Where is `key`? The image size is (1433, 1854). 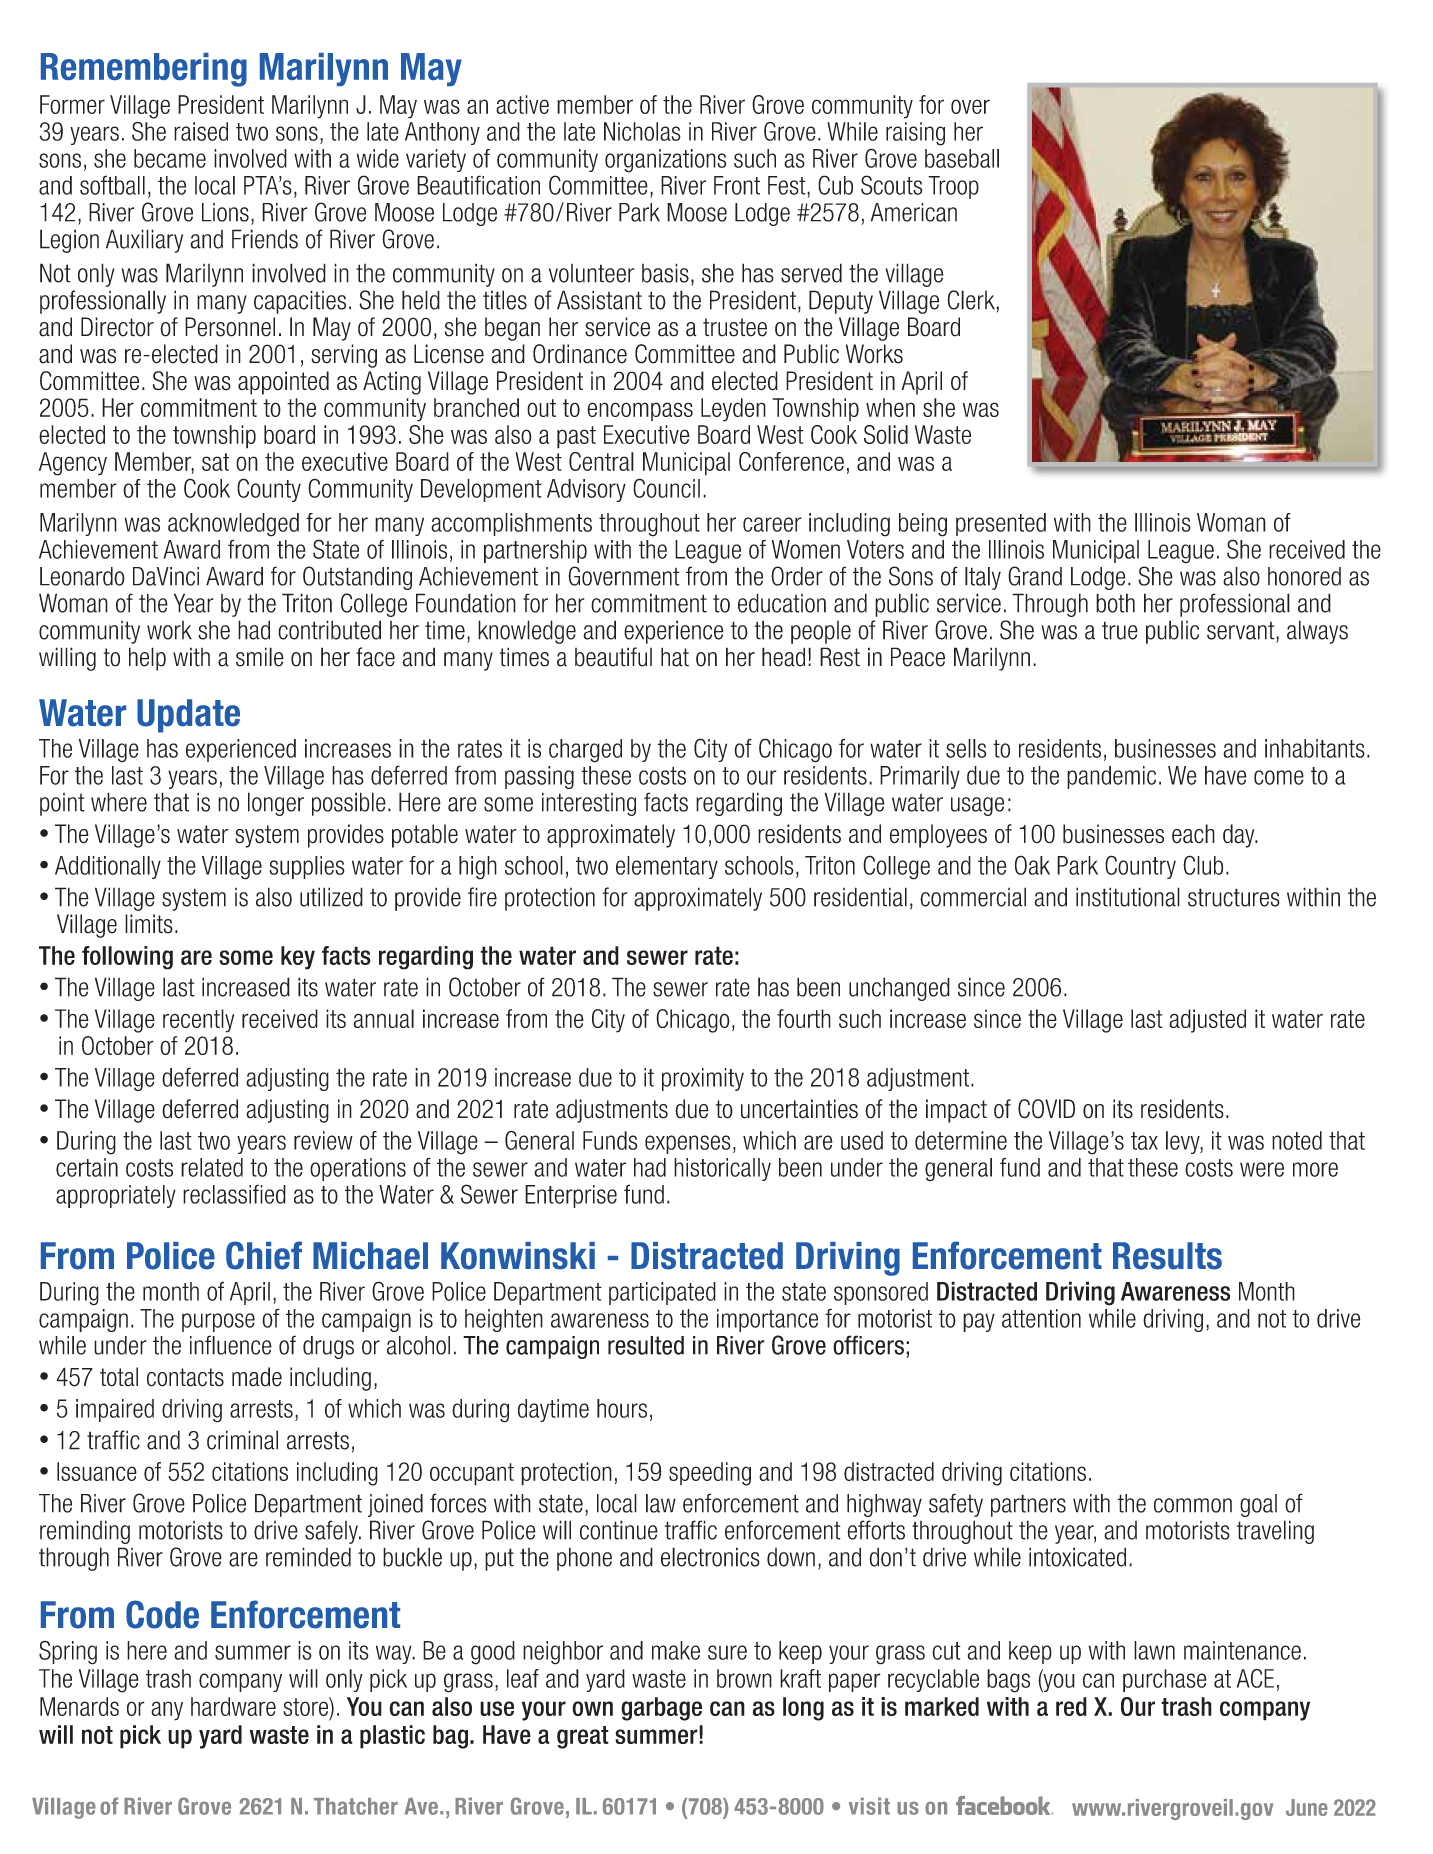 key is located at coordinates (298, 958).
